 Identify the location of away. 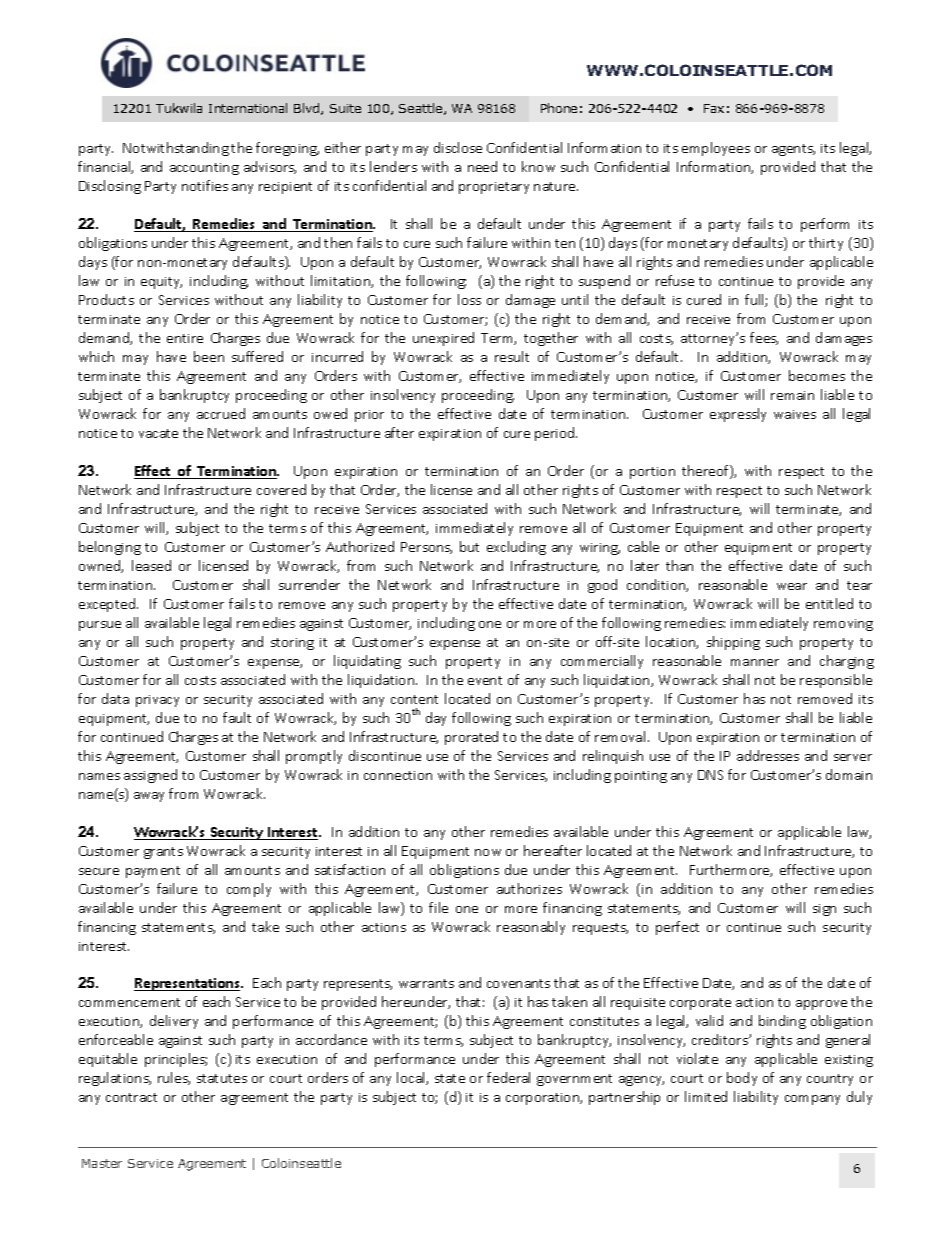
(149, 797).
